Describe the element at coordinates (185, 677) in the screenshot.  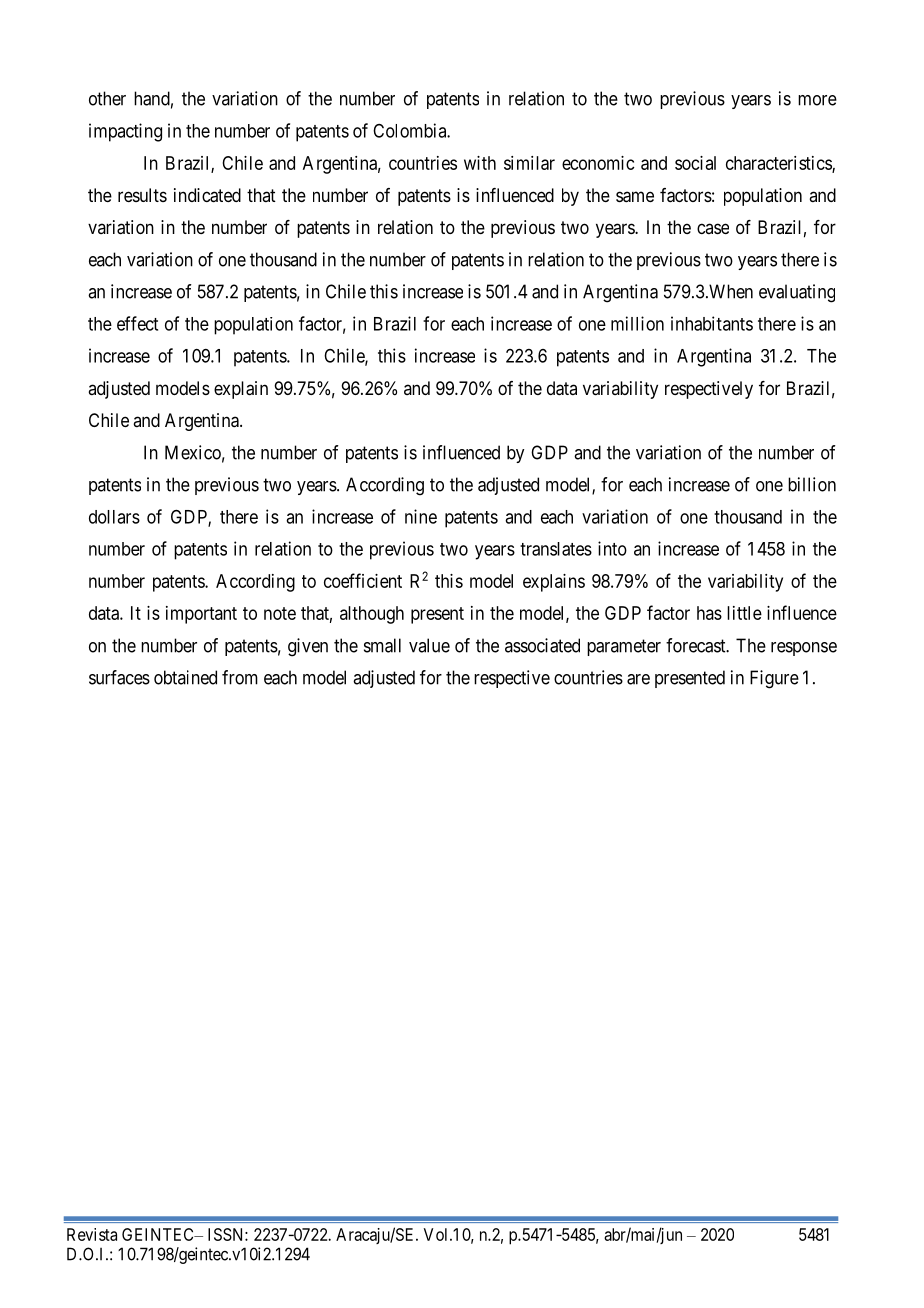
I see `obtained` at that location.
